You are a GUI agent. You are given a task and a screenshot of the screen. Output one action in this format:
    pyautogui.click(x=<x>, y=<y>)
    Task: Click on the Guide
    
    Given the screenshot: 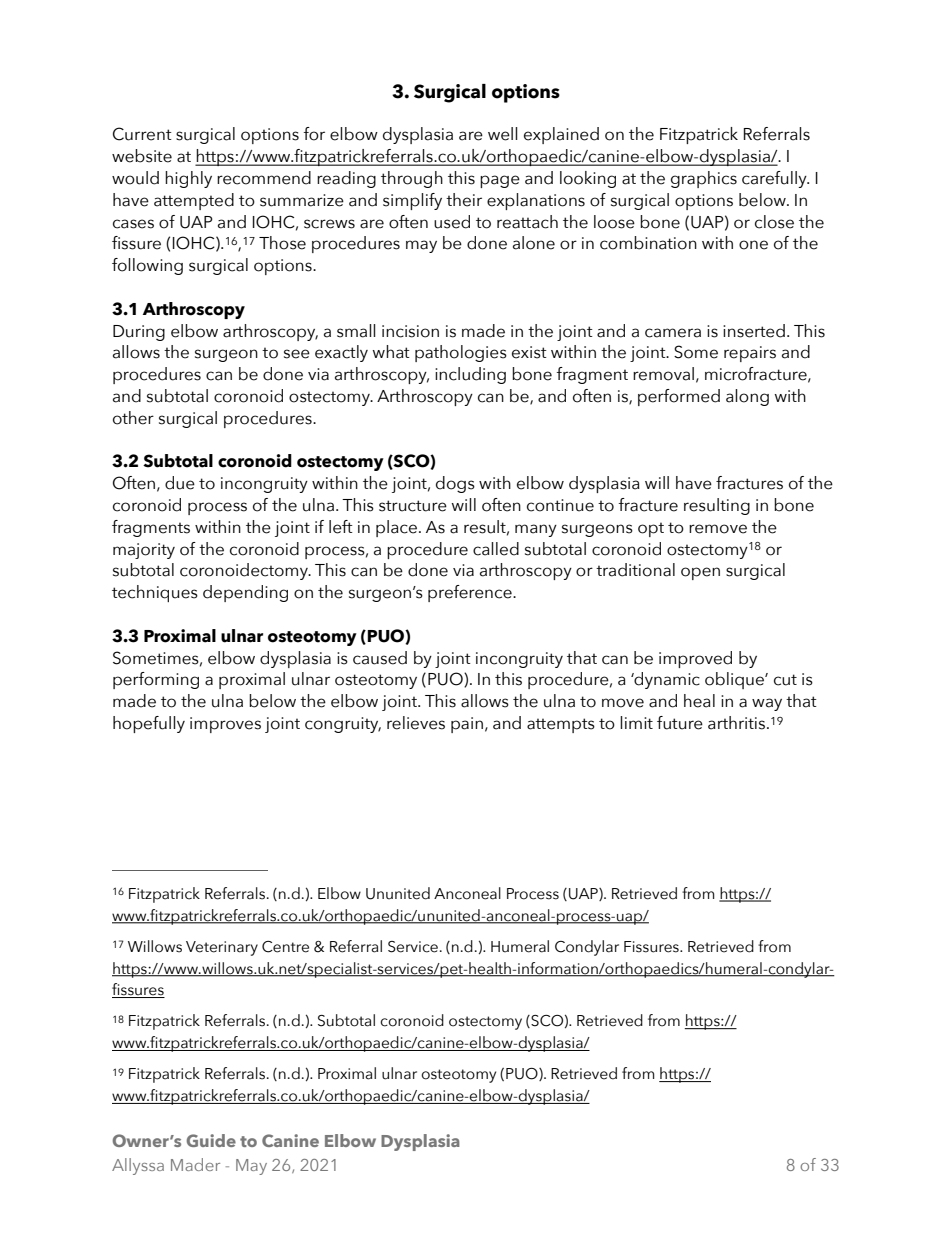 What is the action you would take?
    pyautogui.click(x=211, y=1140)
